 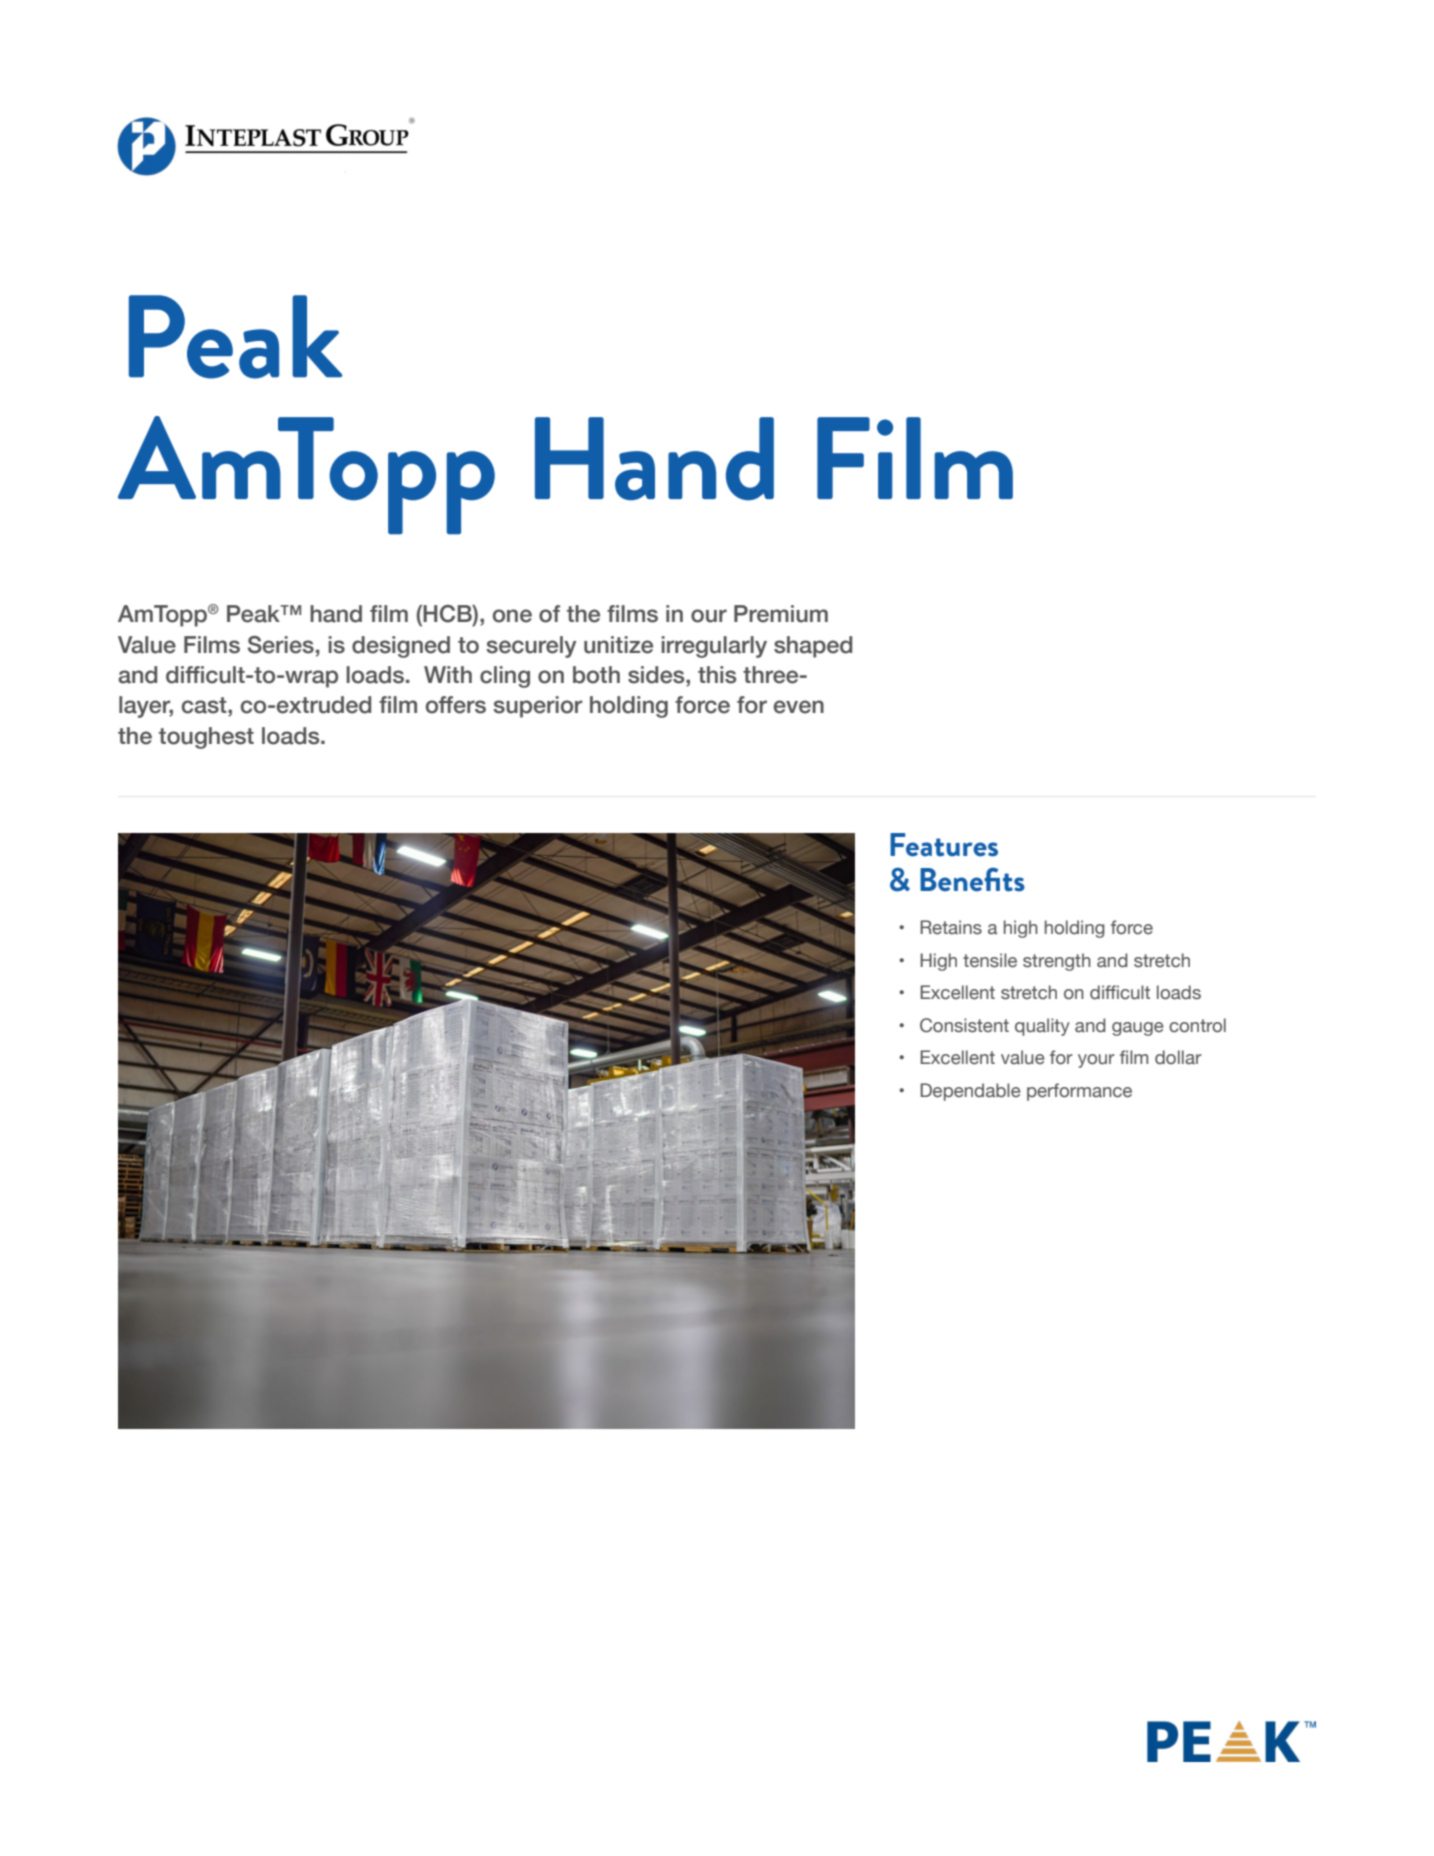 I want to click on tensile, so click(x=990, y=960).
